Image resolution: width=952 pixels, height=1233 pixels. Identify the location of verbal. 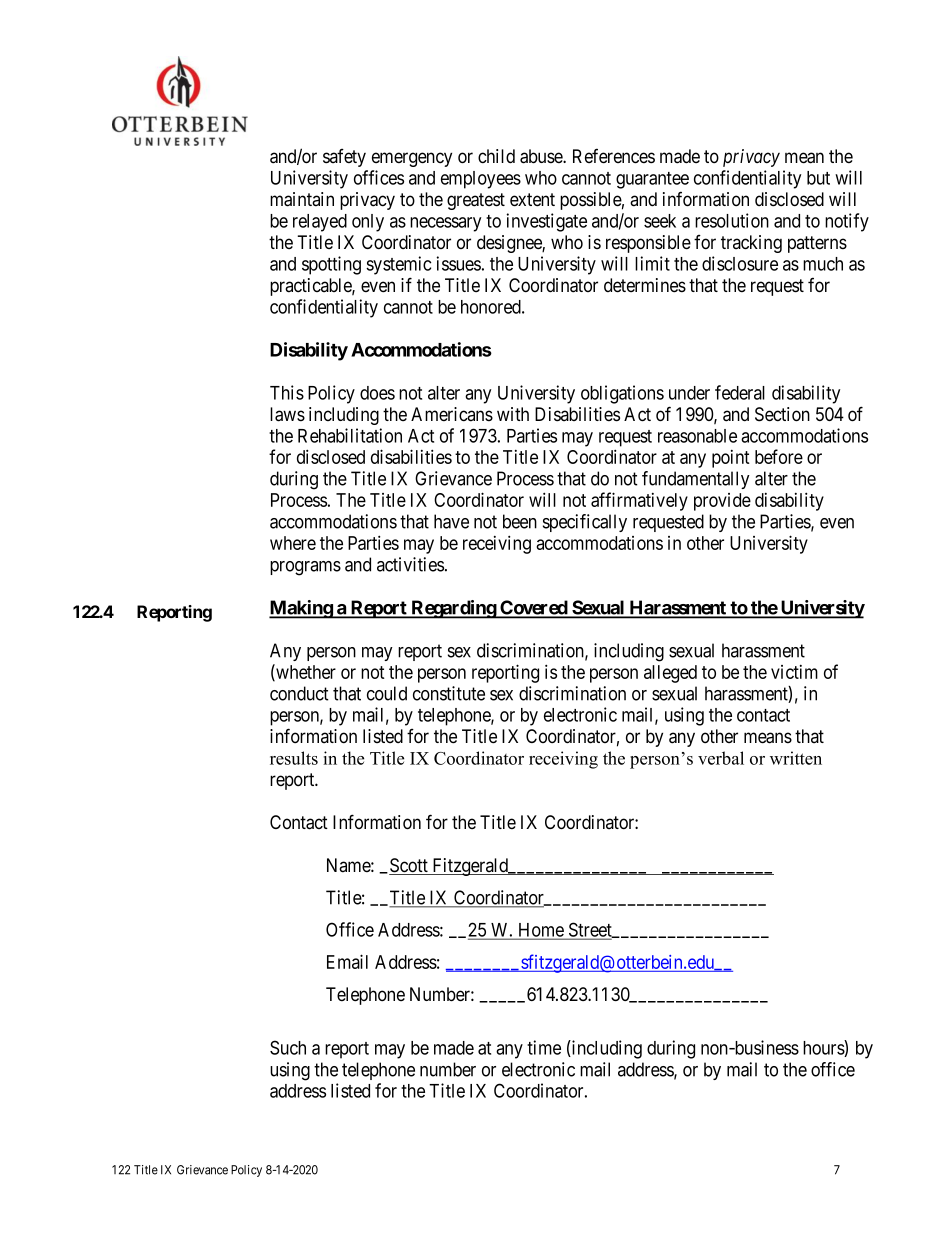
(721, 758).
